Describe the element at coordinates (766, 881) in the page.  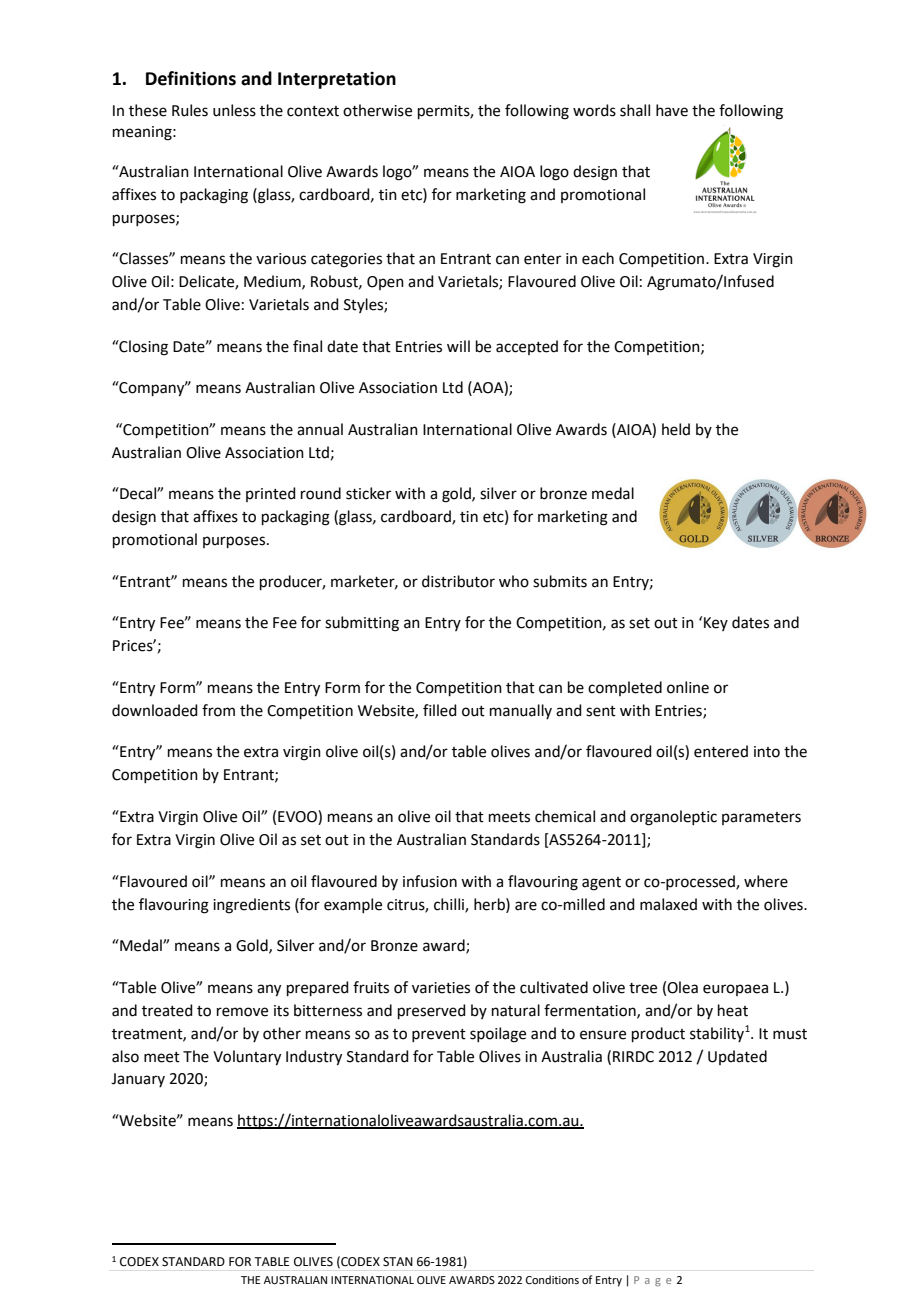
I see `where` at that location.
